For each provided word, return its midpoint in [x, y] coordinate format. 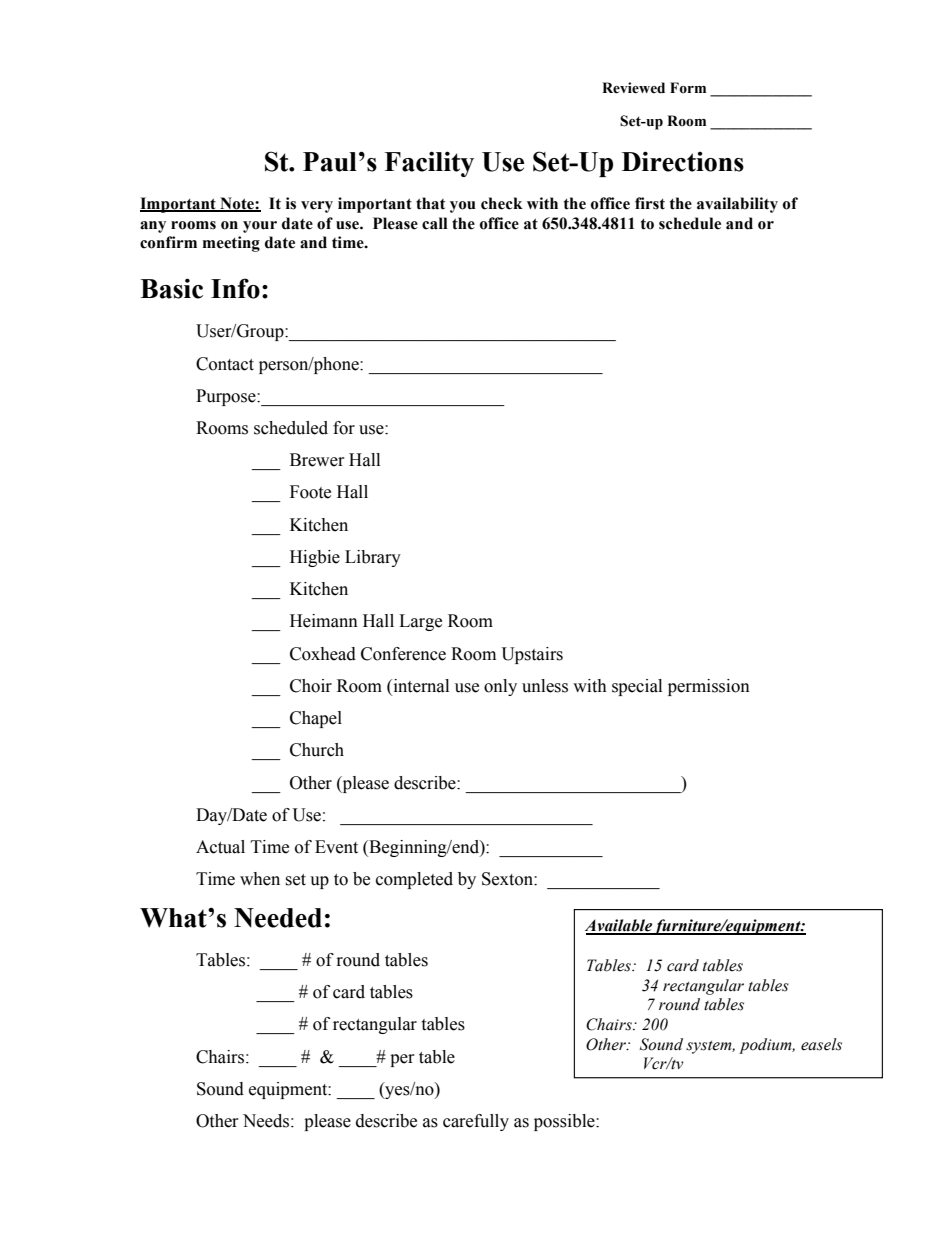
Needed [278, 918]
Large [420, 622]
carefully [476, 1122]
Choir [311, 686]
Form [688, 88]
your [260, 227]
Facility [429, 164]
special [637, 687]
